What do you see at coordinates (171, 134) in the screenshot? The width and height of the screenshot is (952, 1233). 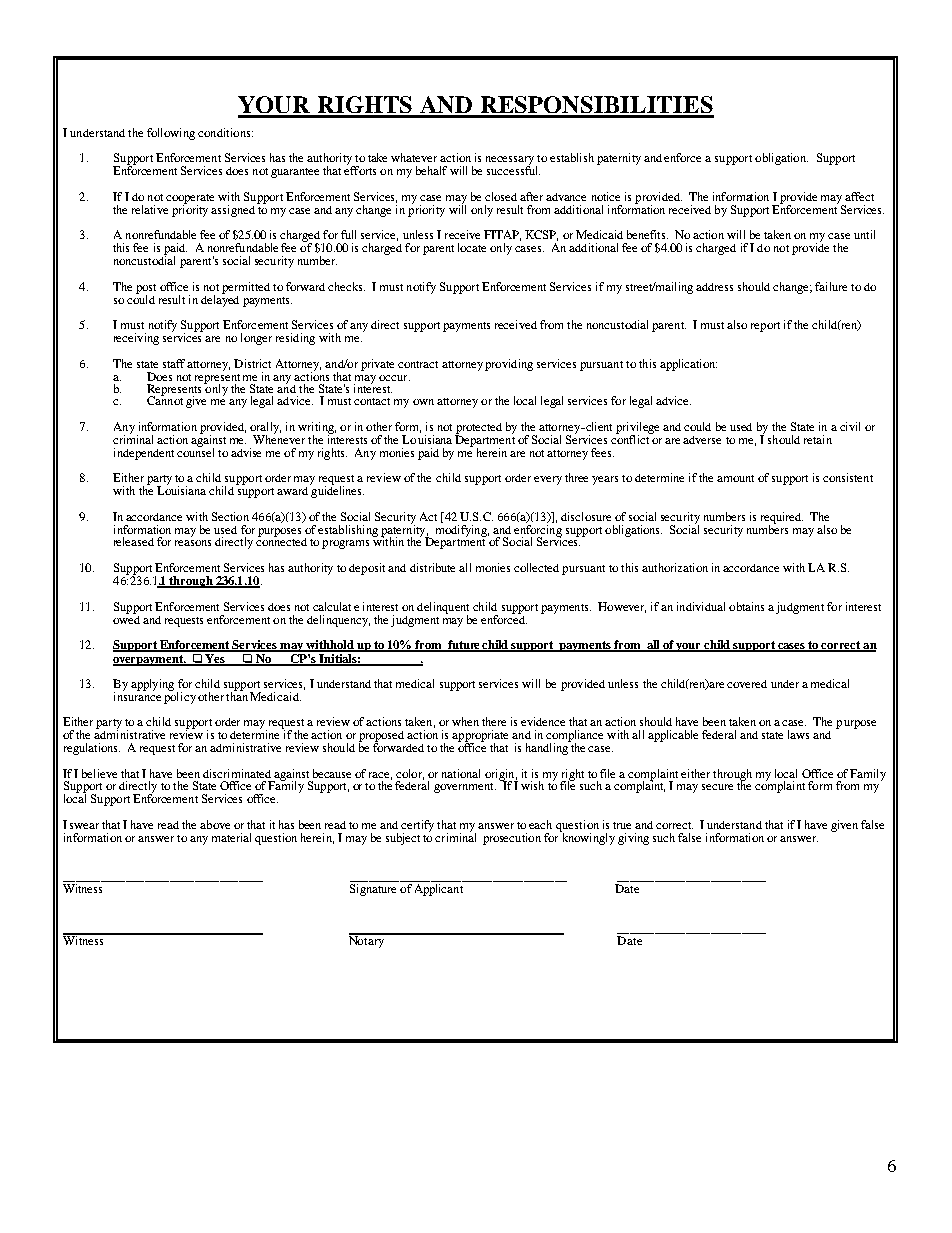 I see `following` at bounding box center [171, 134].
